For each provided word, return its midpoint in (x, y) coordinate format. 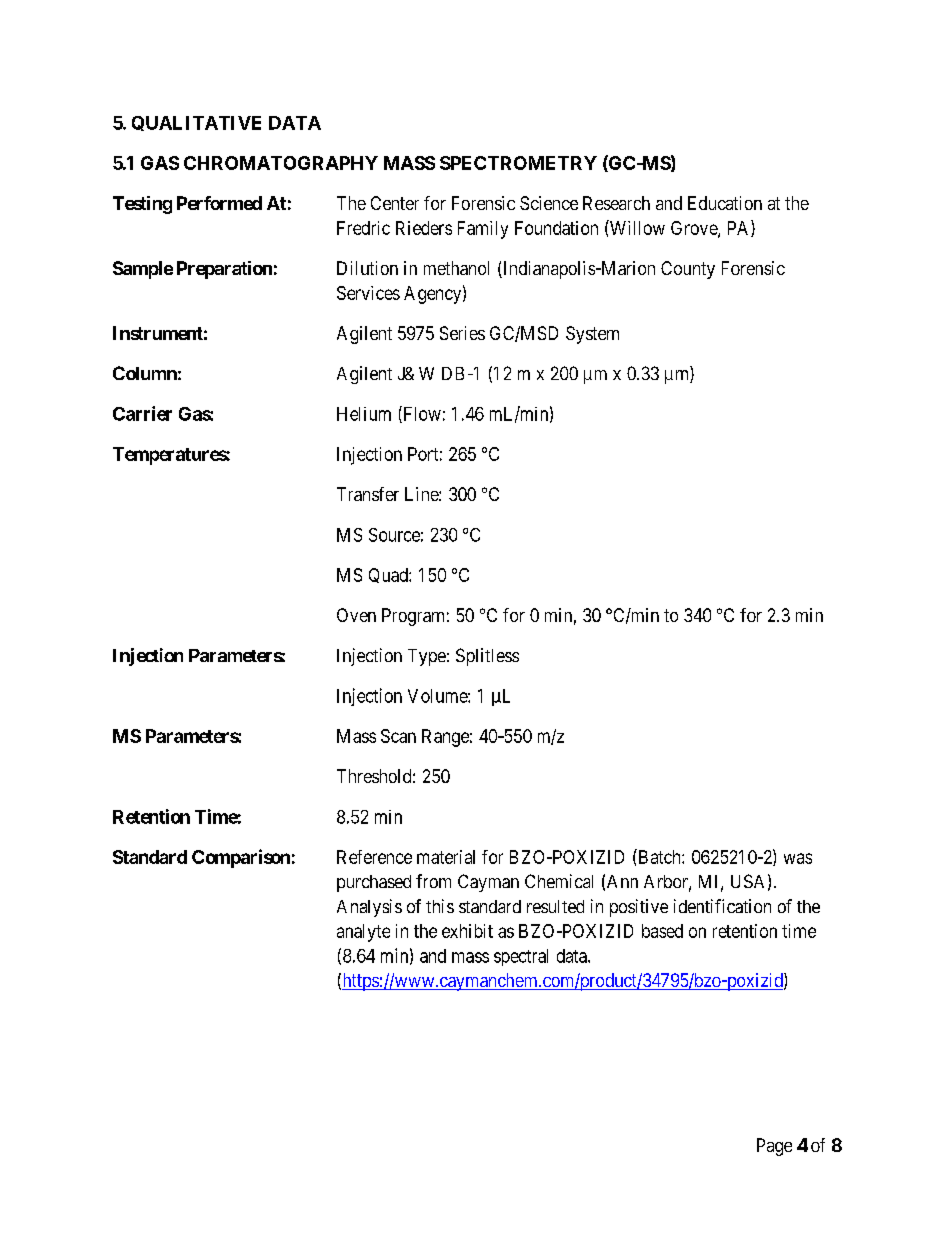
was (798, 858)
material (446, 857)
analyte (363, 933)
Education (725, 203)
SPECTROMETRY (518, 163)
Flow (421, 414)
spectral (521, 957)
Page (774, 1147)
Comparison (241, 858)
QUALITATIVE (196, 123)
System (592, 335)
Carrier (142, 413)
